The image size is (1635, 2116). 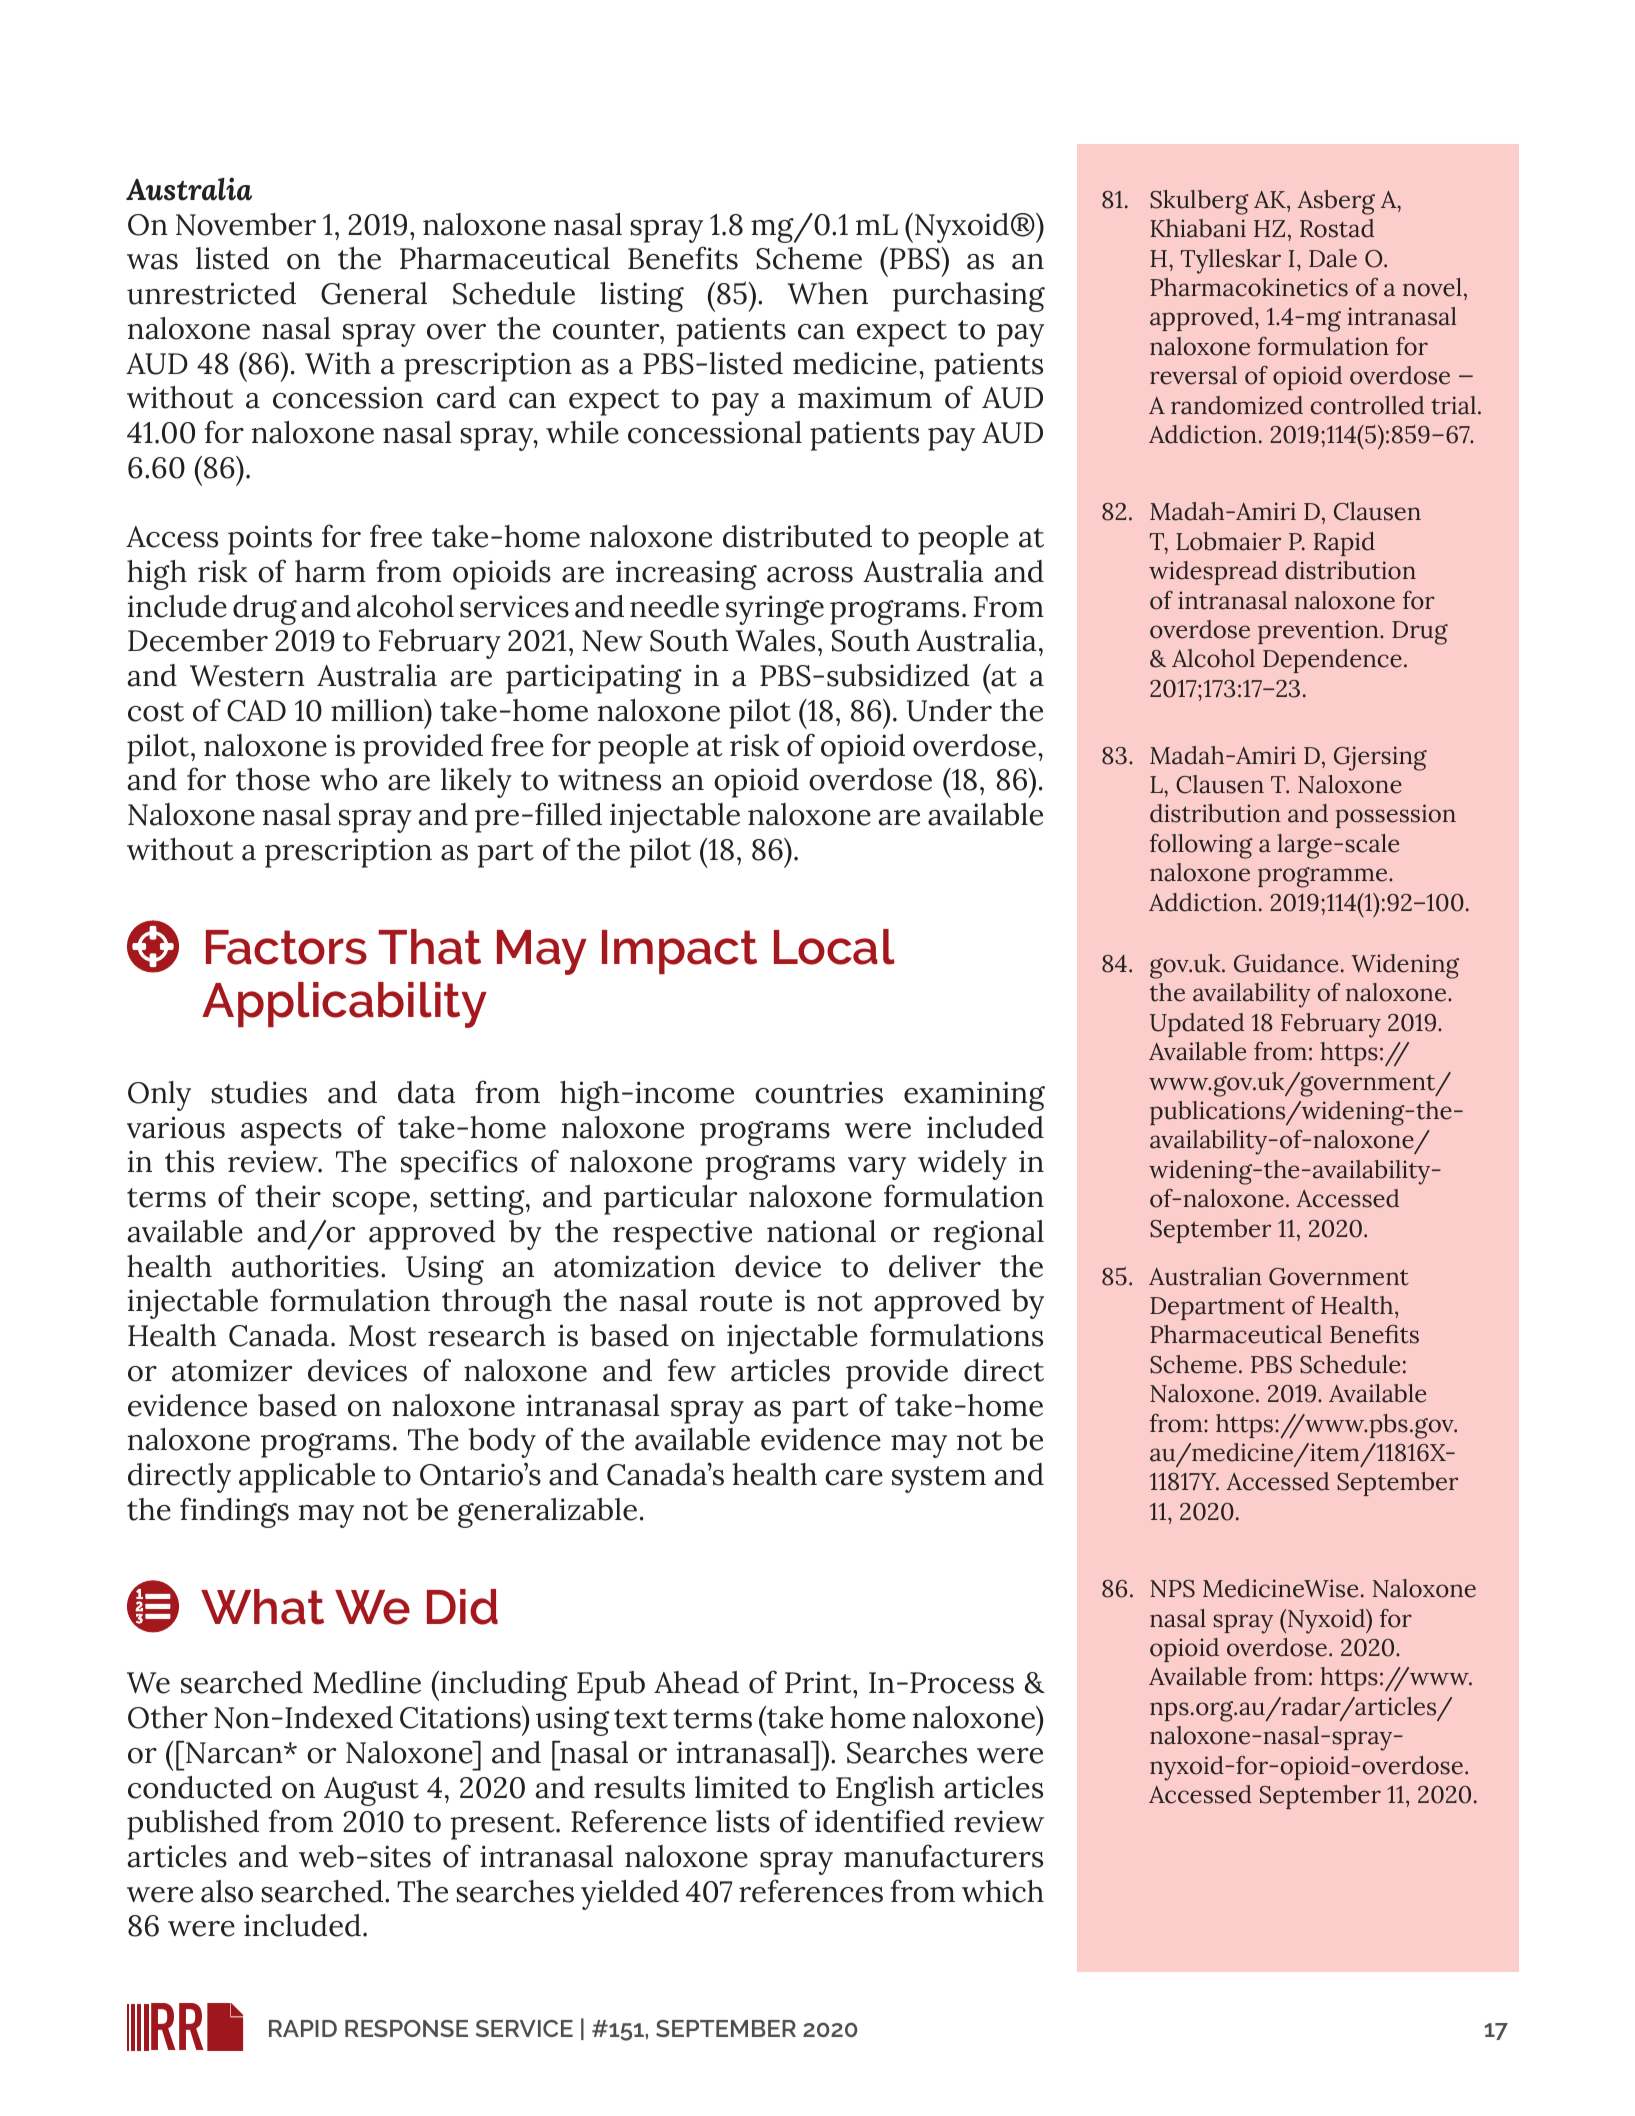 I want to click on yielded, so click(x=630, y=1895).
